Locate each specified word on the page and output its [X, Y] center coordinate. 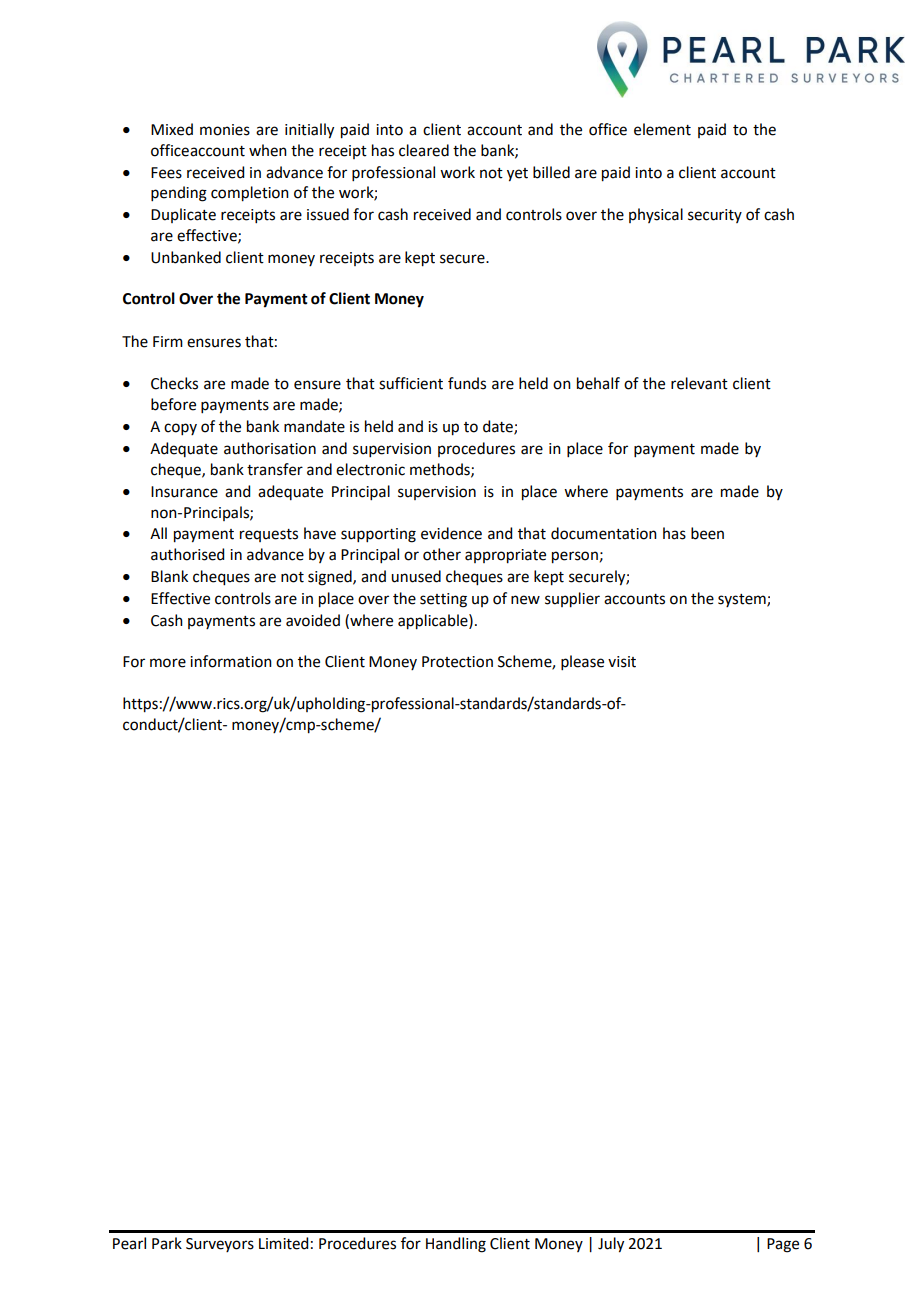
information [231, 661]
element [662, 129]
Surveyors [220, 1245]
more [168, 663]
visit [622, 662]
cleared [424, 150]
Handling [456, 1245]
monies [225, 130]
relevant [699, 383]
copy [180, 429]
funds [467, 383]
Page [783, 1245]
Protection [457, 662]
